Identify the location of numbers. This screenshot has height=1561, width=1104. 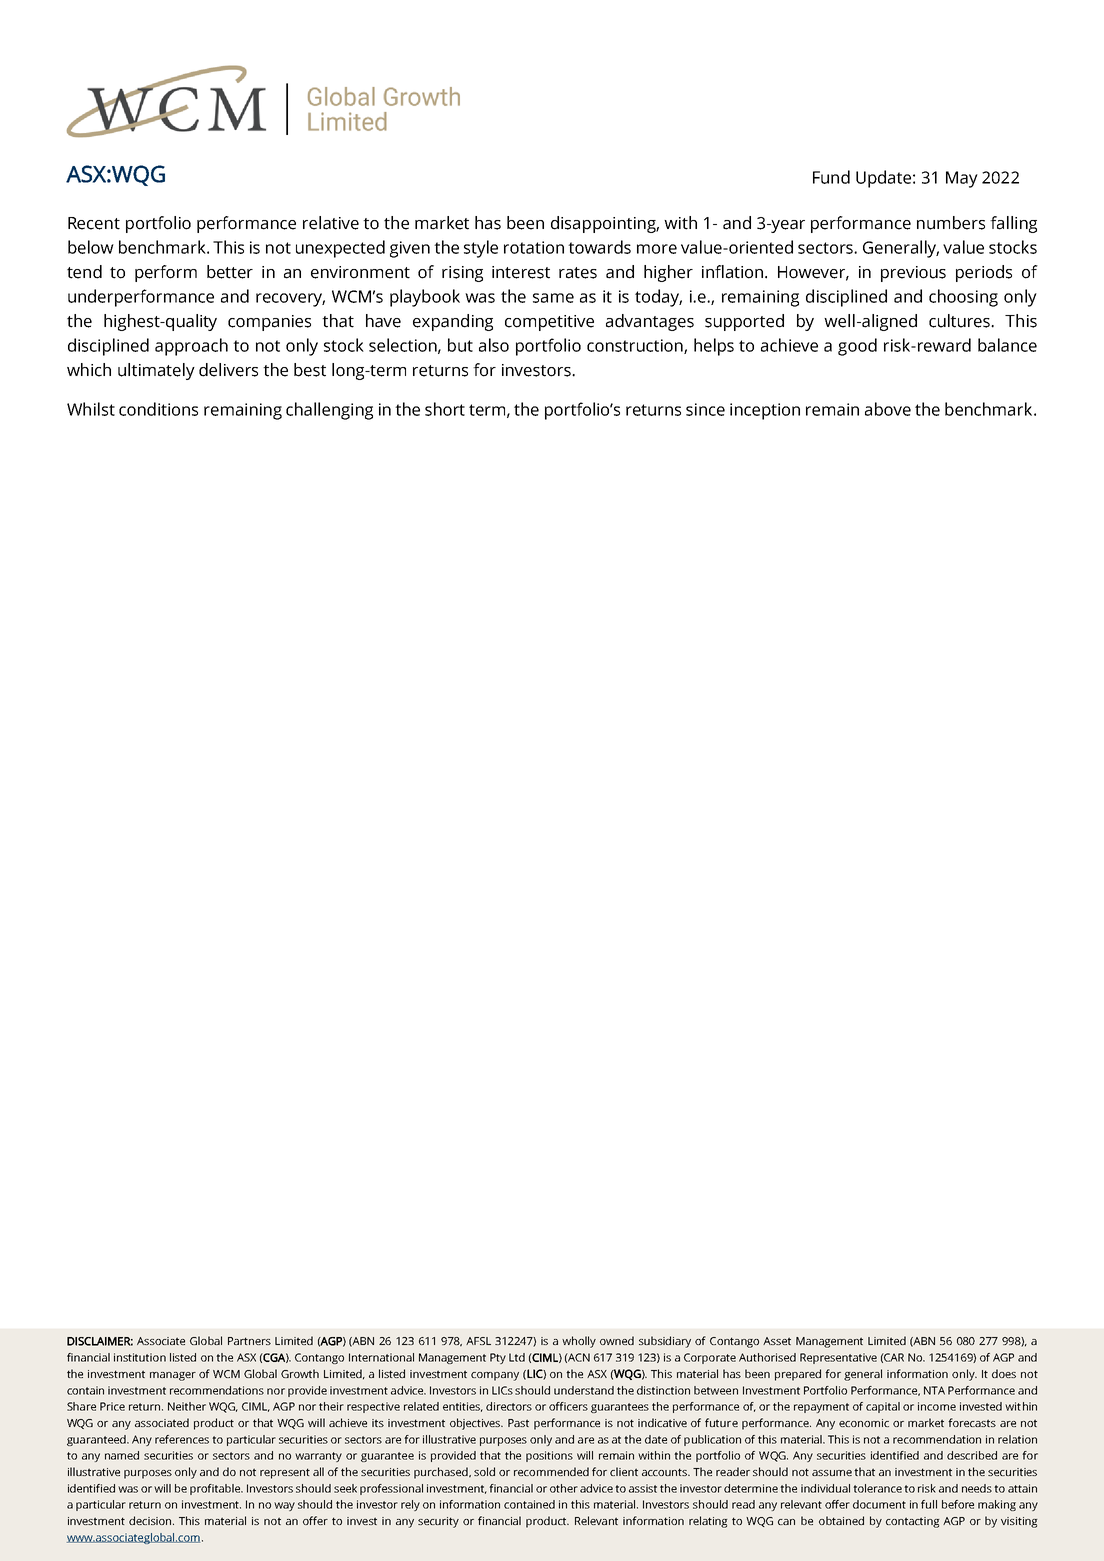
(951, 223).
